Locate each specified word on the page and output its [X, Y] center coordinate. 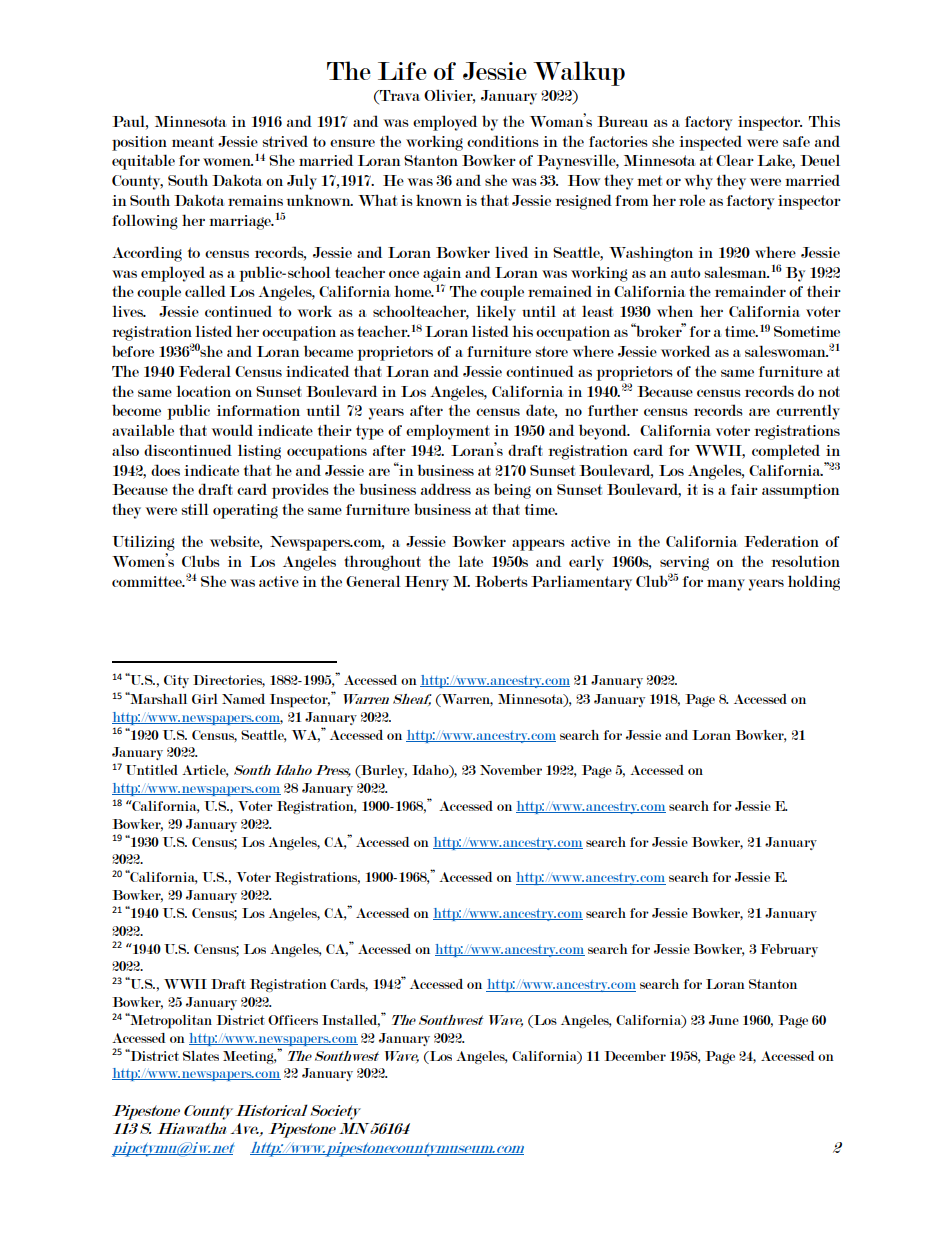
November [511, 770]
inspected [710, 143]
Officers [293, 1020]
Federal [205, 371]
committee [148, 581]
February [789, 950]
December [635, 1056]
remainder [750, 291]
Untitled [152, 770]
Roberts [501, 581]
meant [193, 141]
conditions [503, 141]
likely [496, 313]
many [726, 585]
